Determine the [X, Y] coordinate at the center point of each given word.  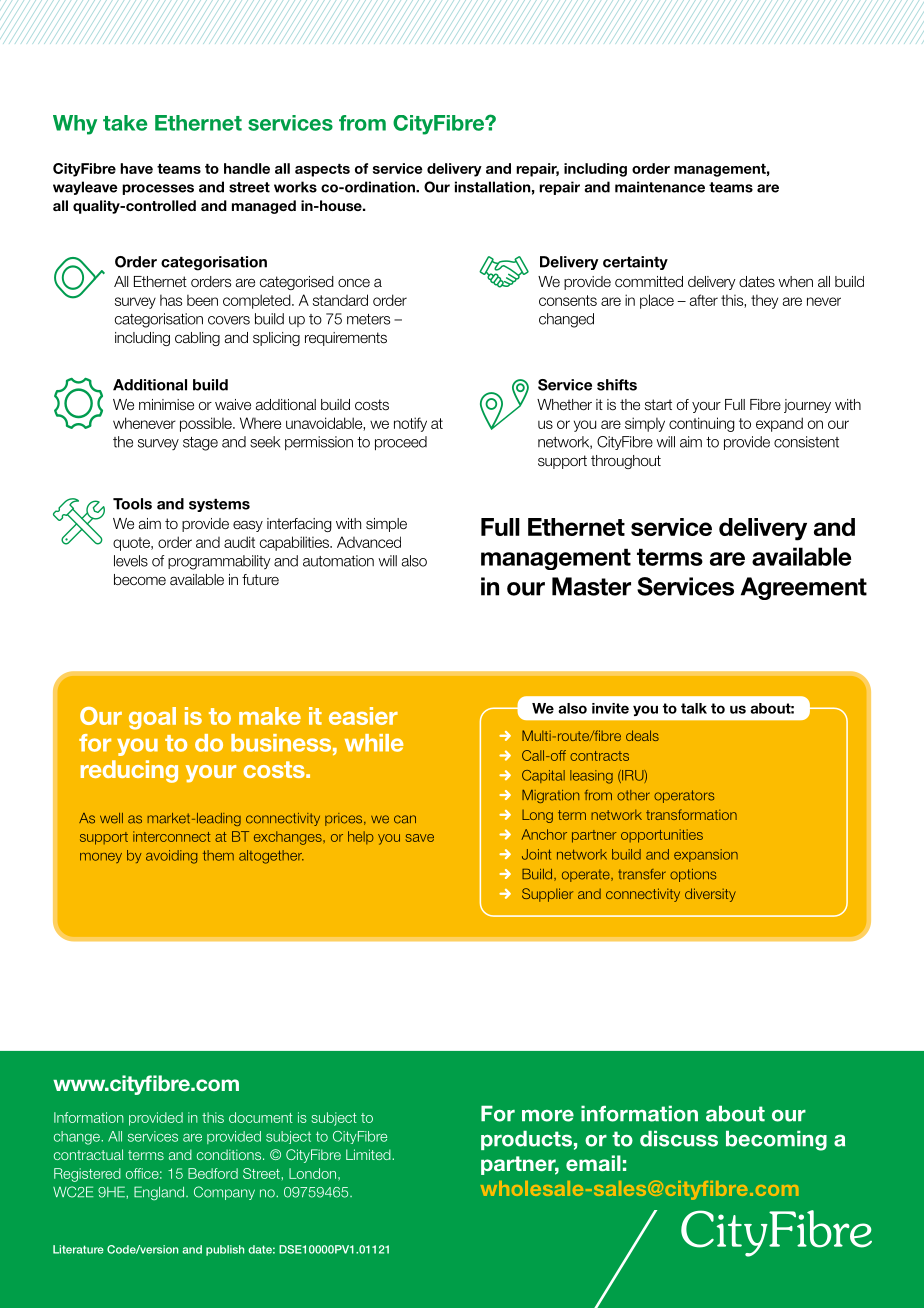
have [136, 168]
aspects [322, 170]
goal [152, 718]
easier [363, 716]
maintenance [660, 187]
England [160, 1193]
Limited [369, 1154]
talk [694, 708]
